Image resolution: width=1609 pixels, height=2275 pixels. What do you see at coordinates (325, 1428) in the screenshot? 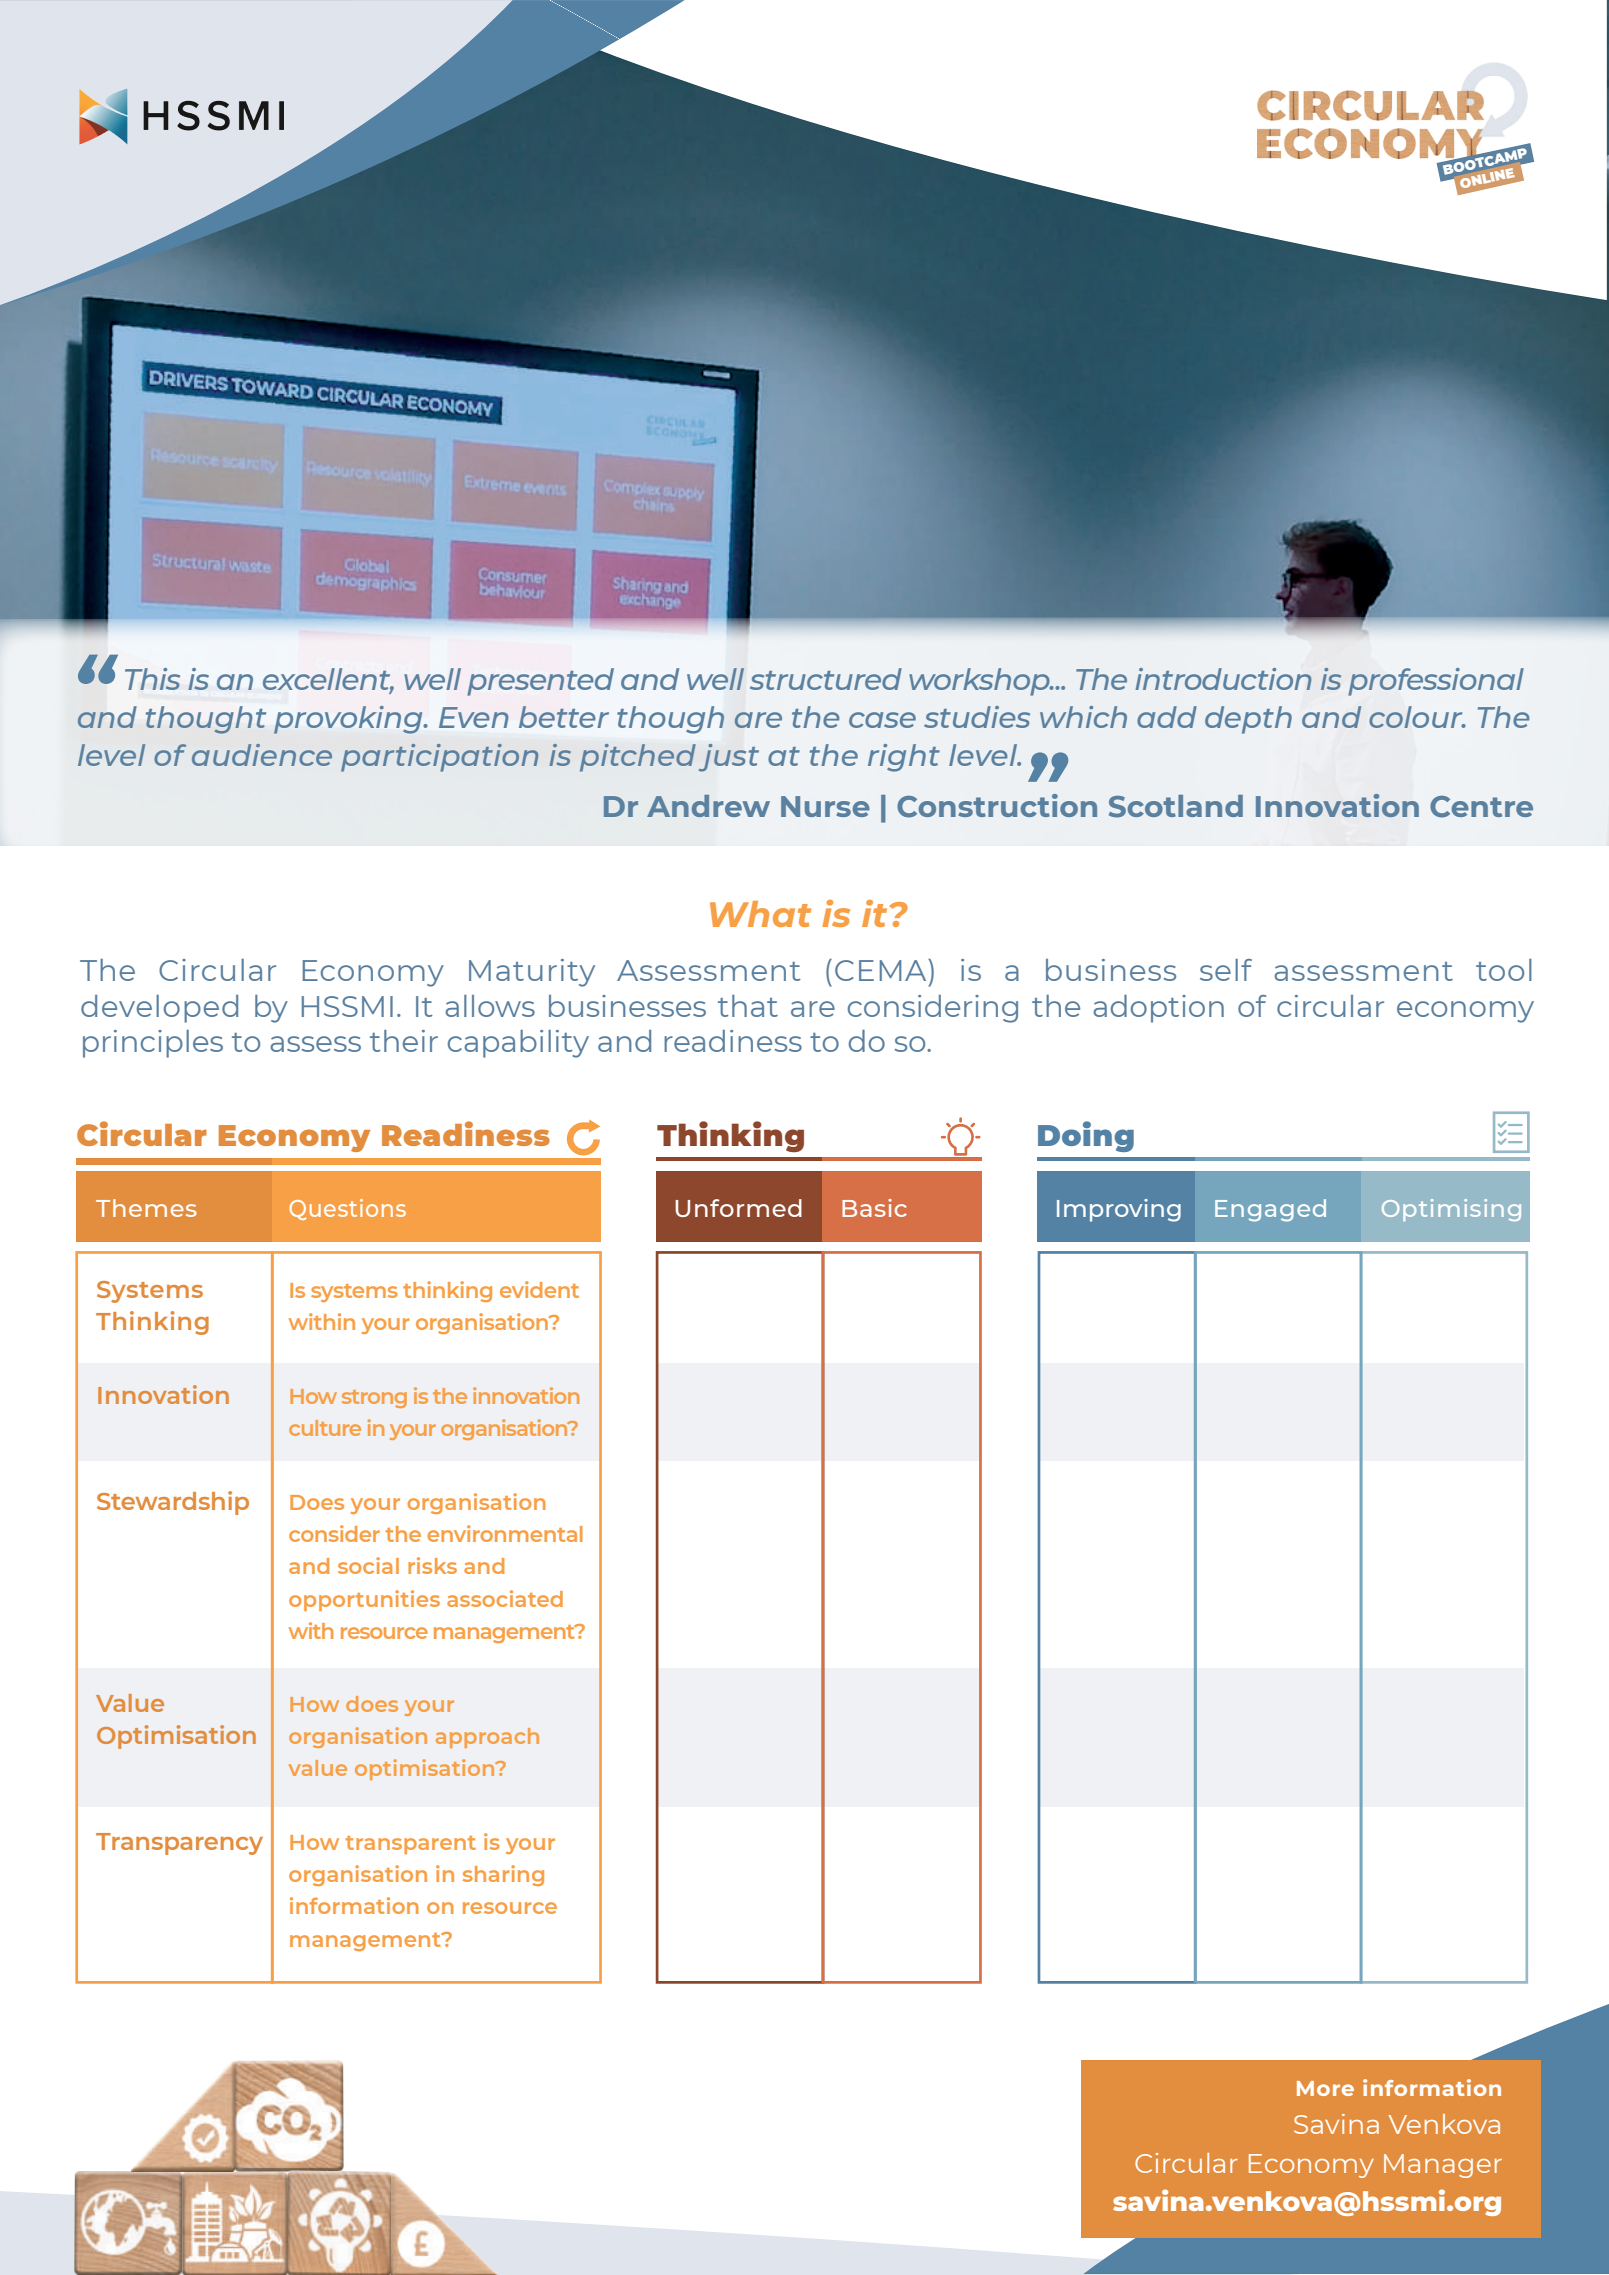
I see `culture` at bounding box center [325, 1428].
